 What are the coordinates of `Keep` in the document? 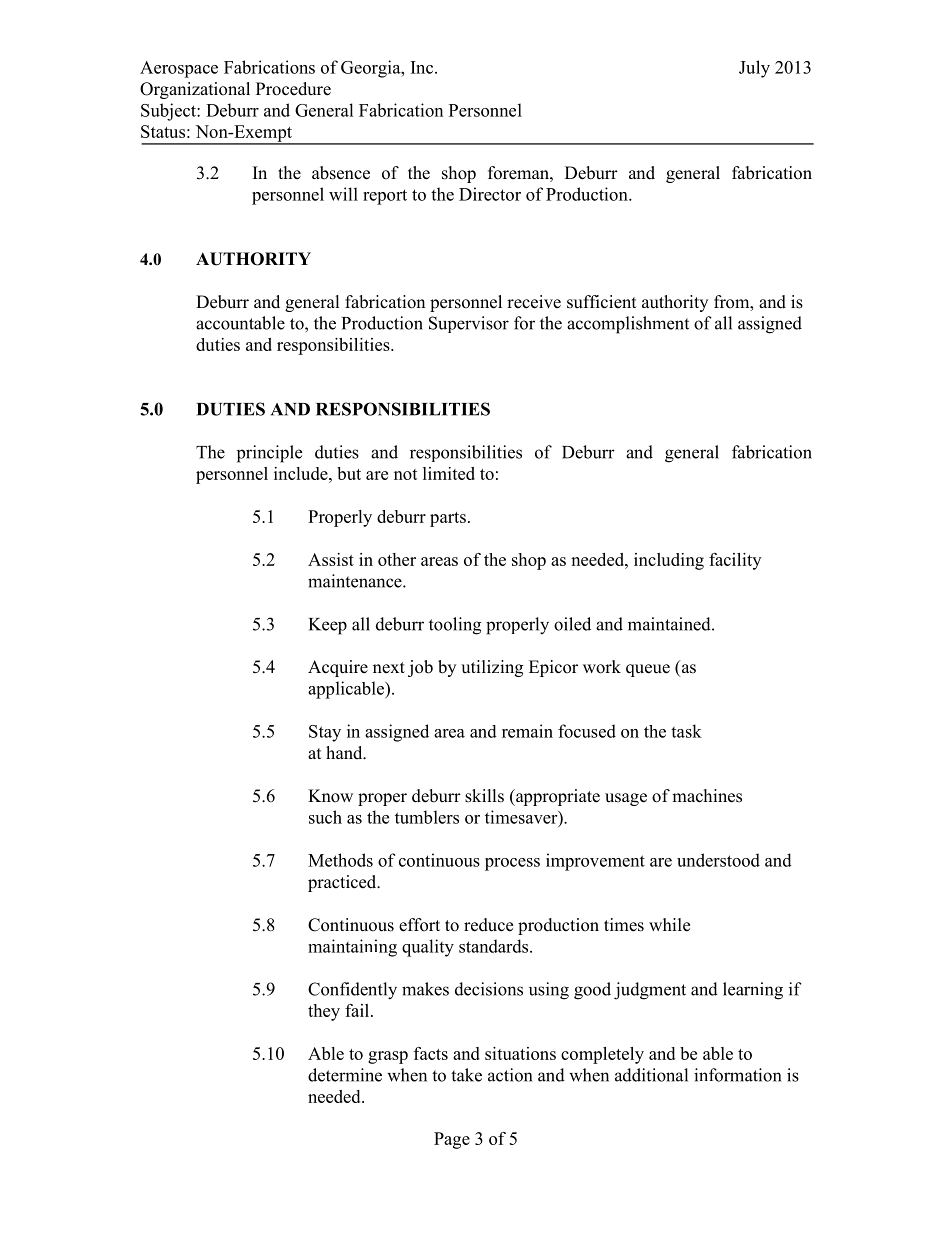 It's located at (328, 626).
